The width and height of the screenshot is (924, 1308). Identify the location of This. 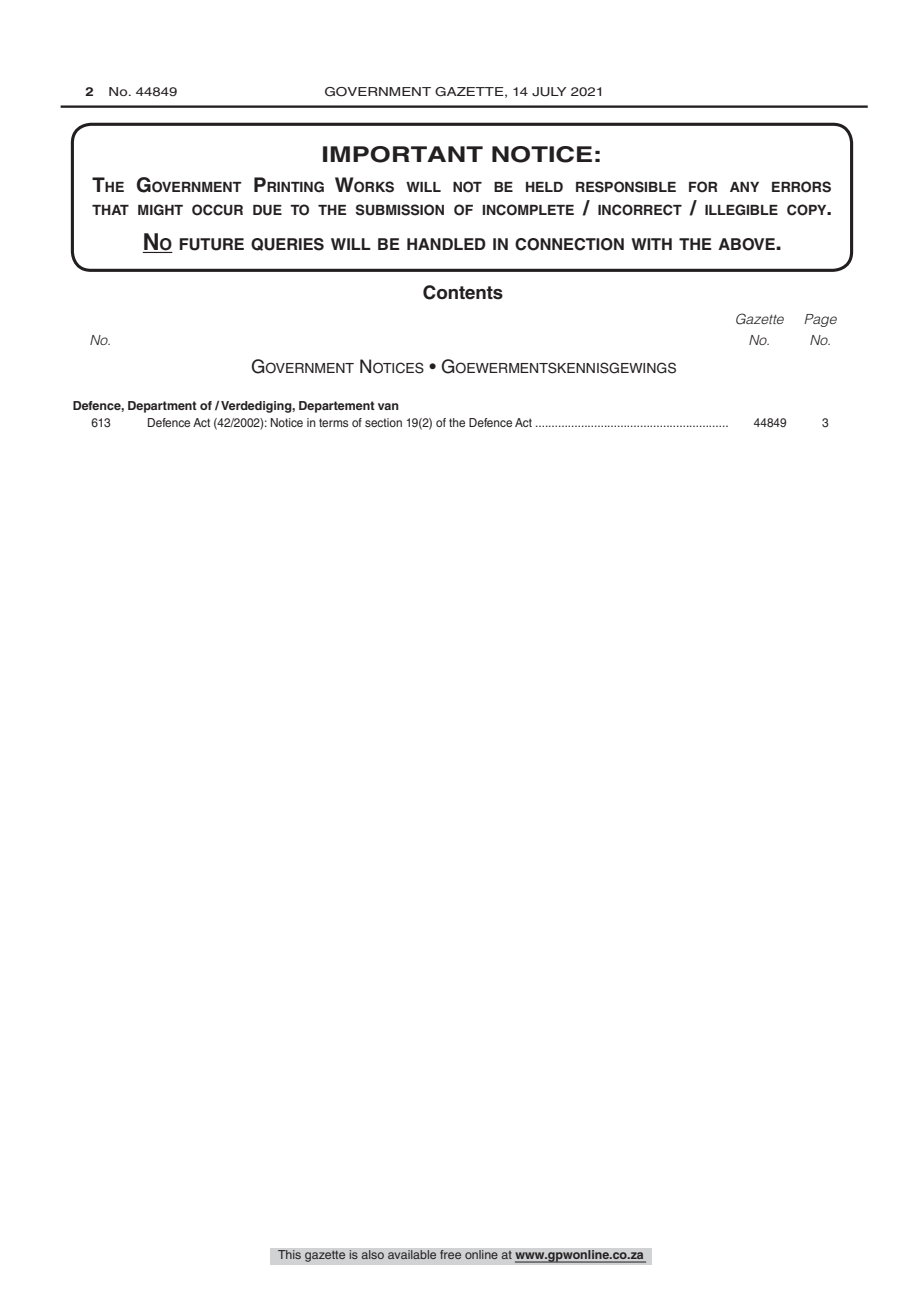
(289, 1255).
